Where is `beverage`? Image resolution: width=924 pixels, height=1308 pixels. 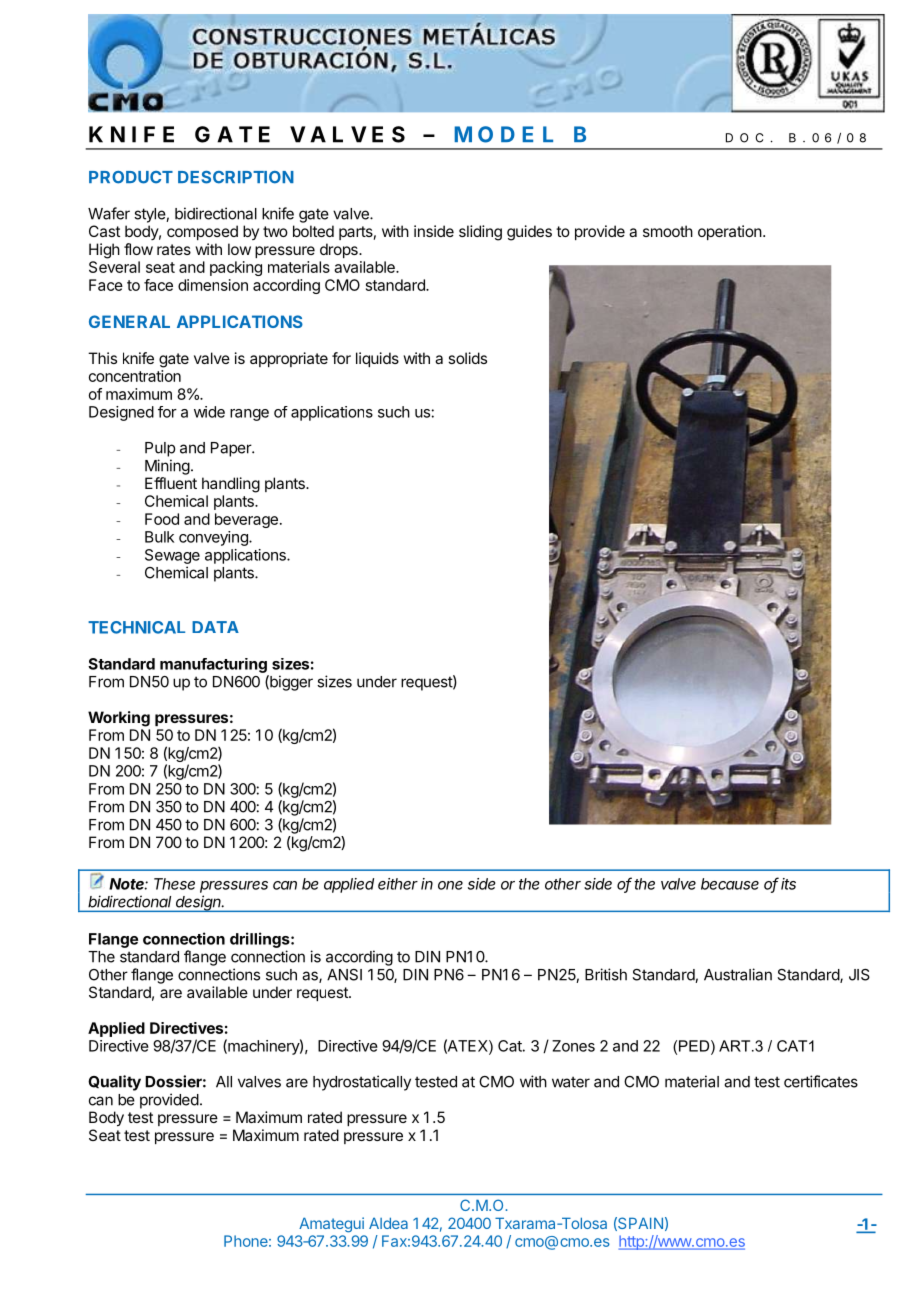 beverage is located at coordinates (246, 520).
